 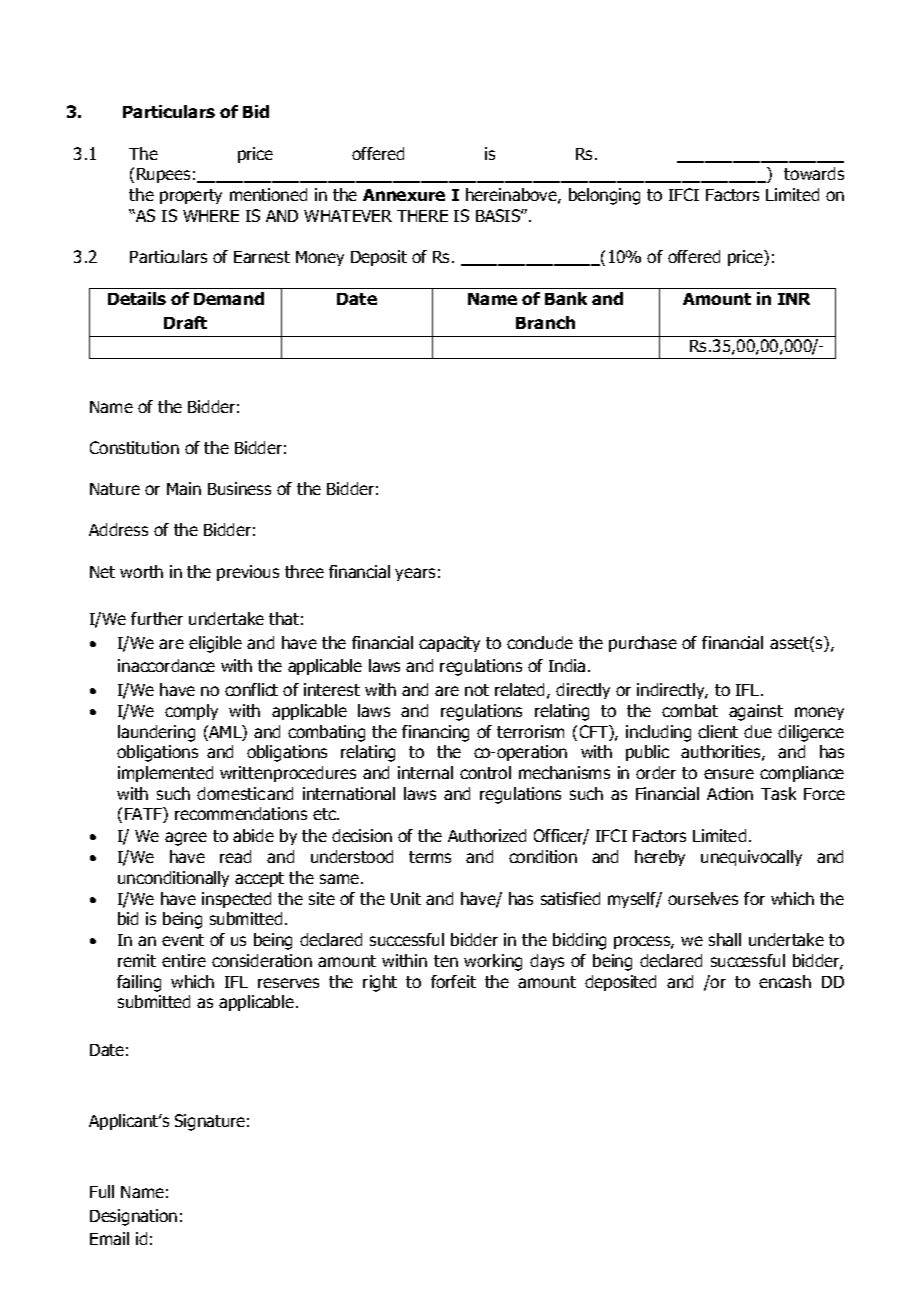 I want to click on against, so click(x=756, y=712).
